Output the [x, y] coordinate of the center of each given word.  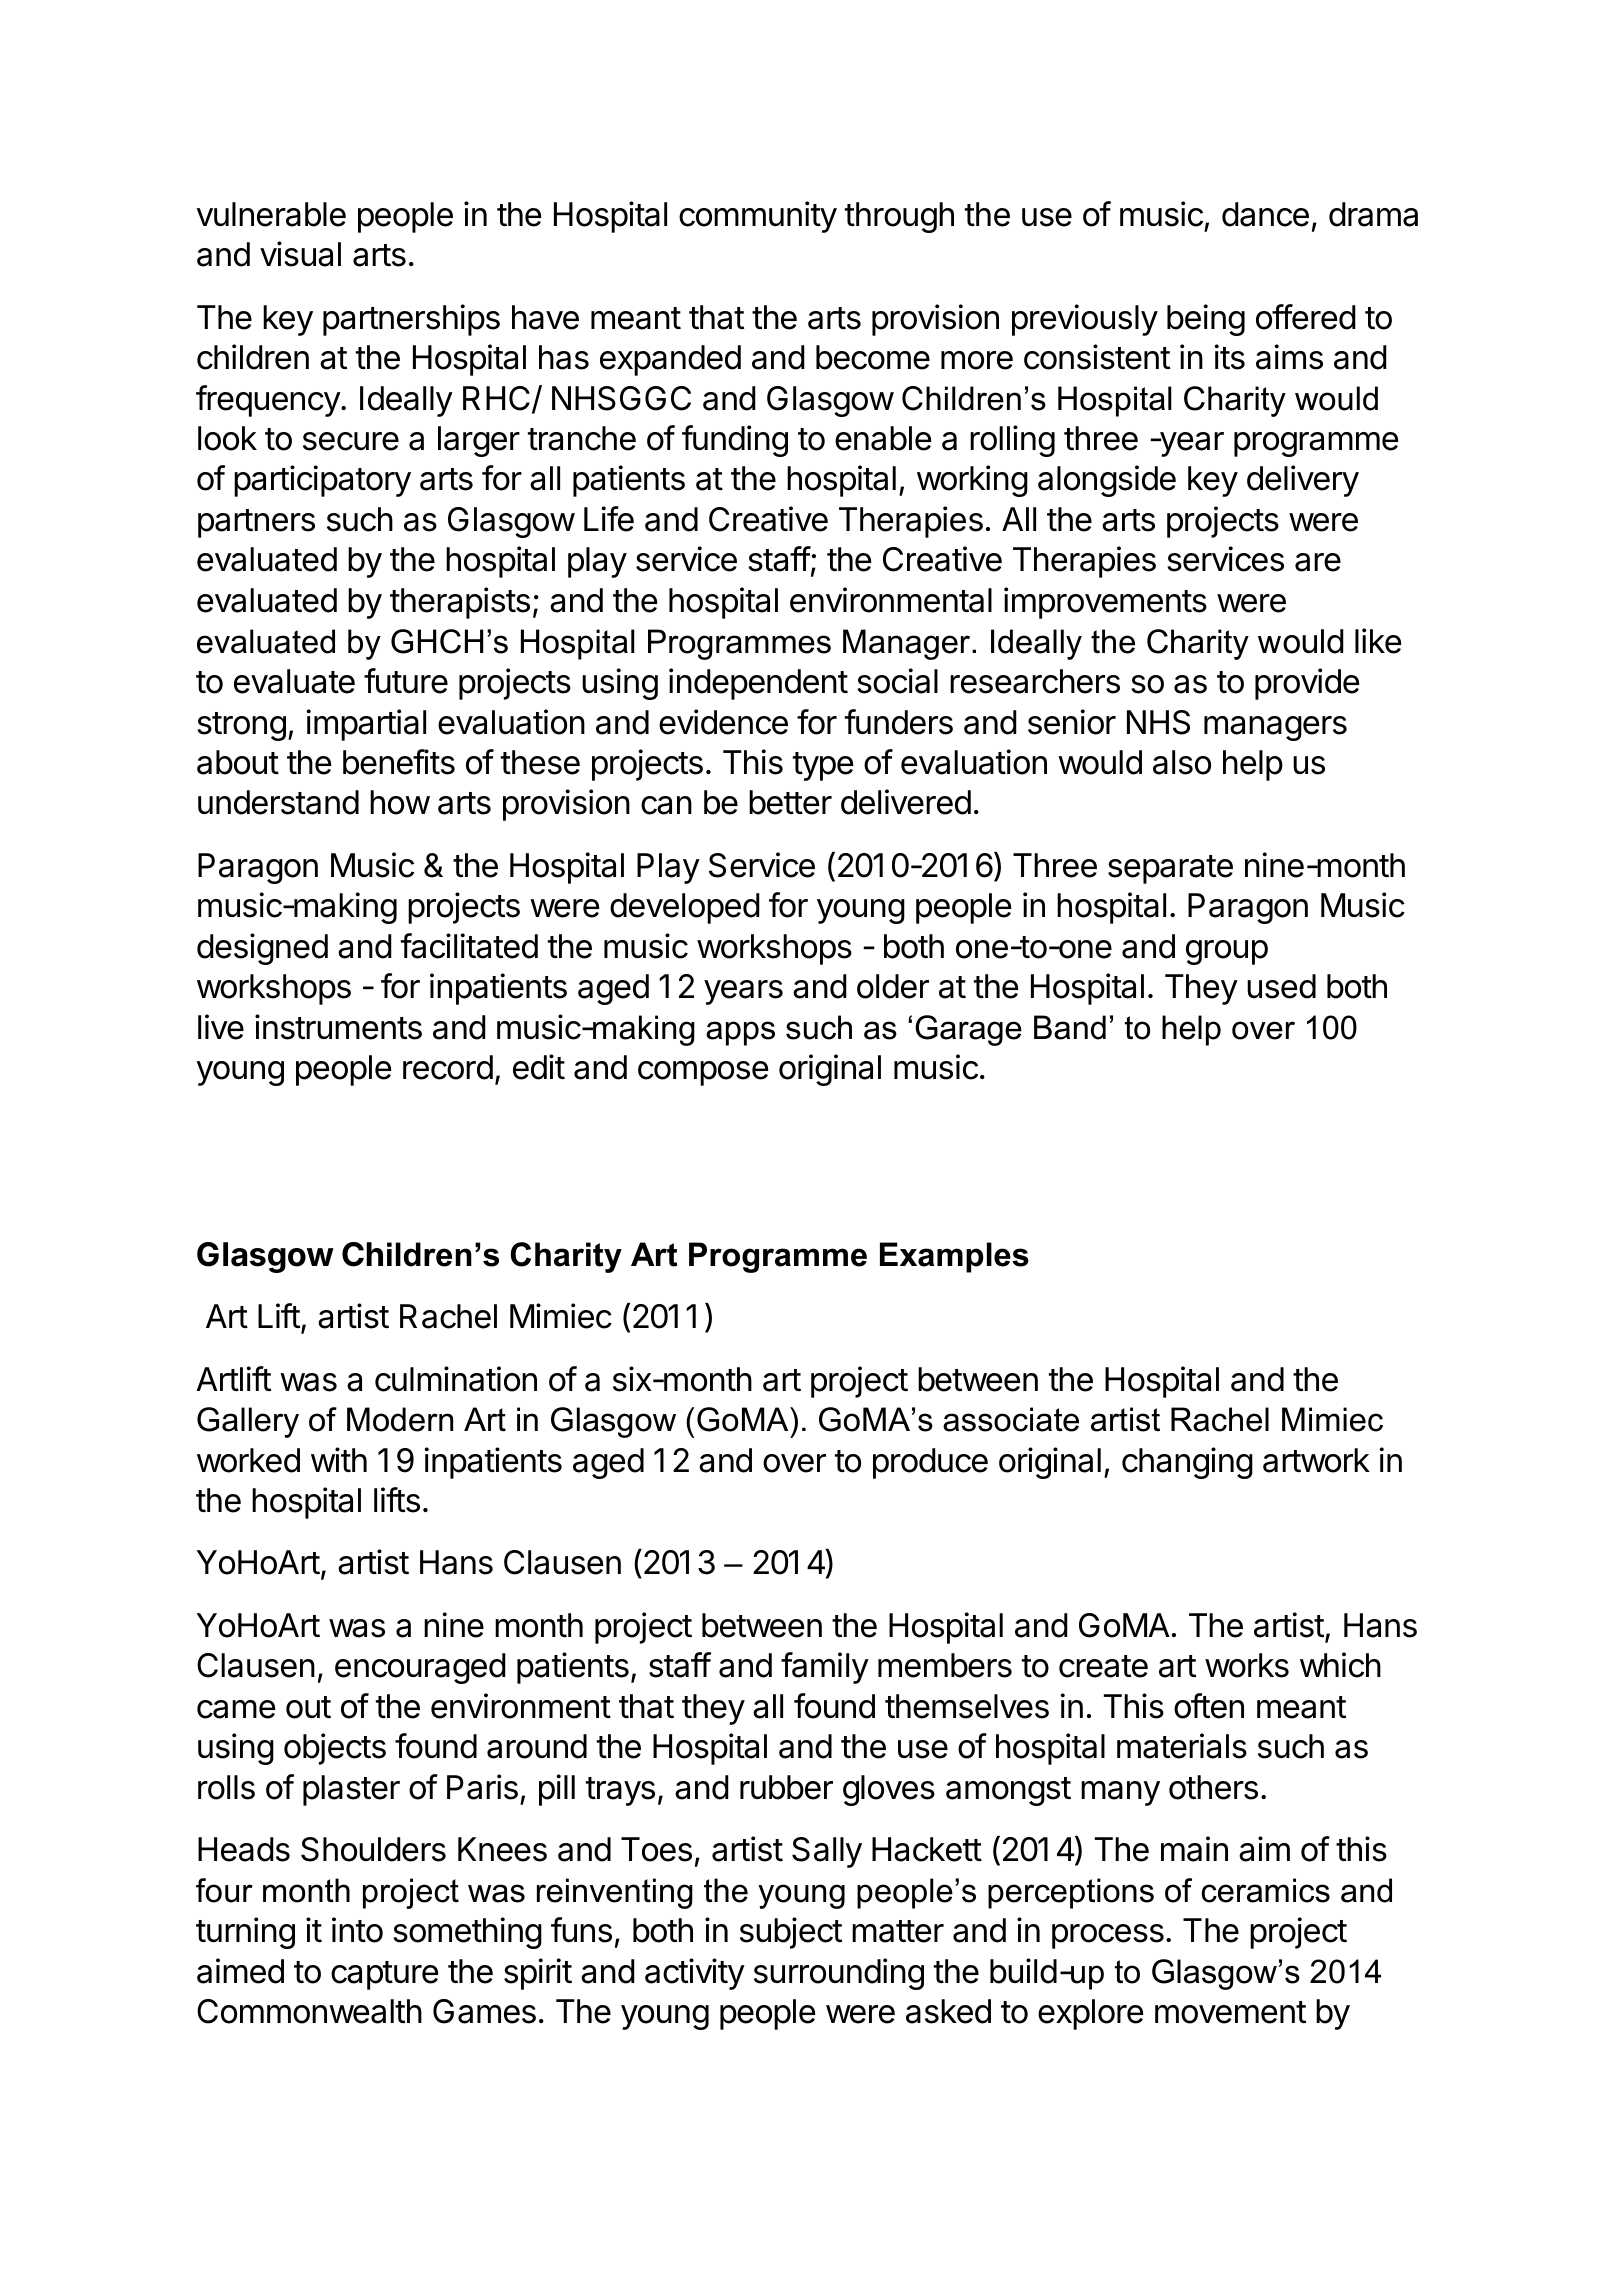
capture [384, 1975]
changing [1187, 1463]
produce [930, 1463]
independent [758, 684]
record [448, 1067]
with [339, 1459]
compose [703, 1073]
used [1281, 986]
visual [300, 254]
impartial [366, 725]
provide [1307, 684]
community [758, 217]
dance [1265, 214]
